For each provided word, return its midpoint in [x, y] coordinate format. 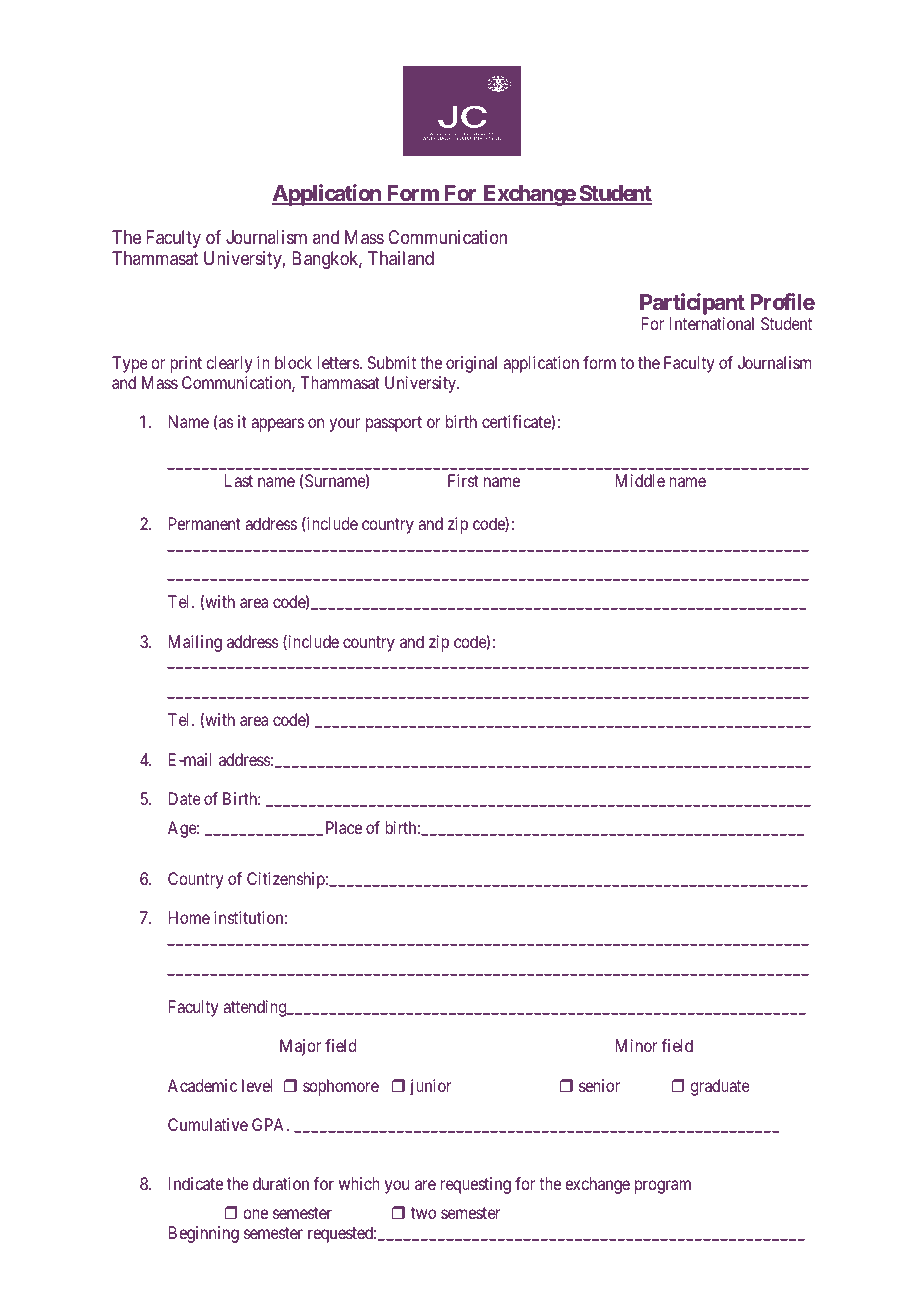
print [186, 364]
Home [189, 917]
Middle [640, 480]
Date [185, 798]
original [471, 364]
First [463, 480]
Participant [692, 304]
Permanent [205, 523]
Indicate [196, 1183]
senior [599, 1085]
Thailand [401, 258]
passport [394, 424]
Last [239, 480]
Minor [636, 1045]
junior [430, 1087]
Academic [202, 1085]
